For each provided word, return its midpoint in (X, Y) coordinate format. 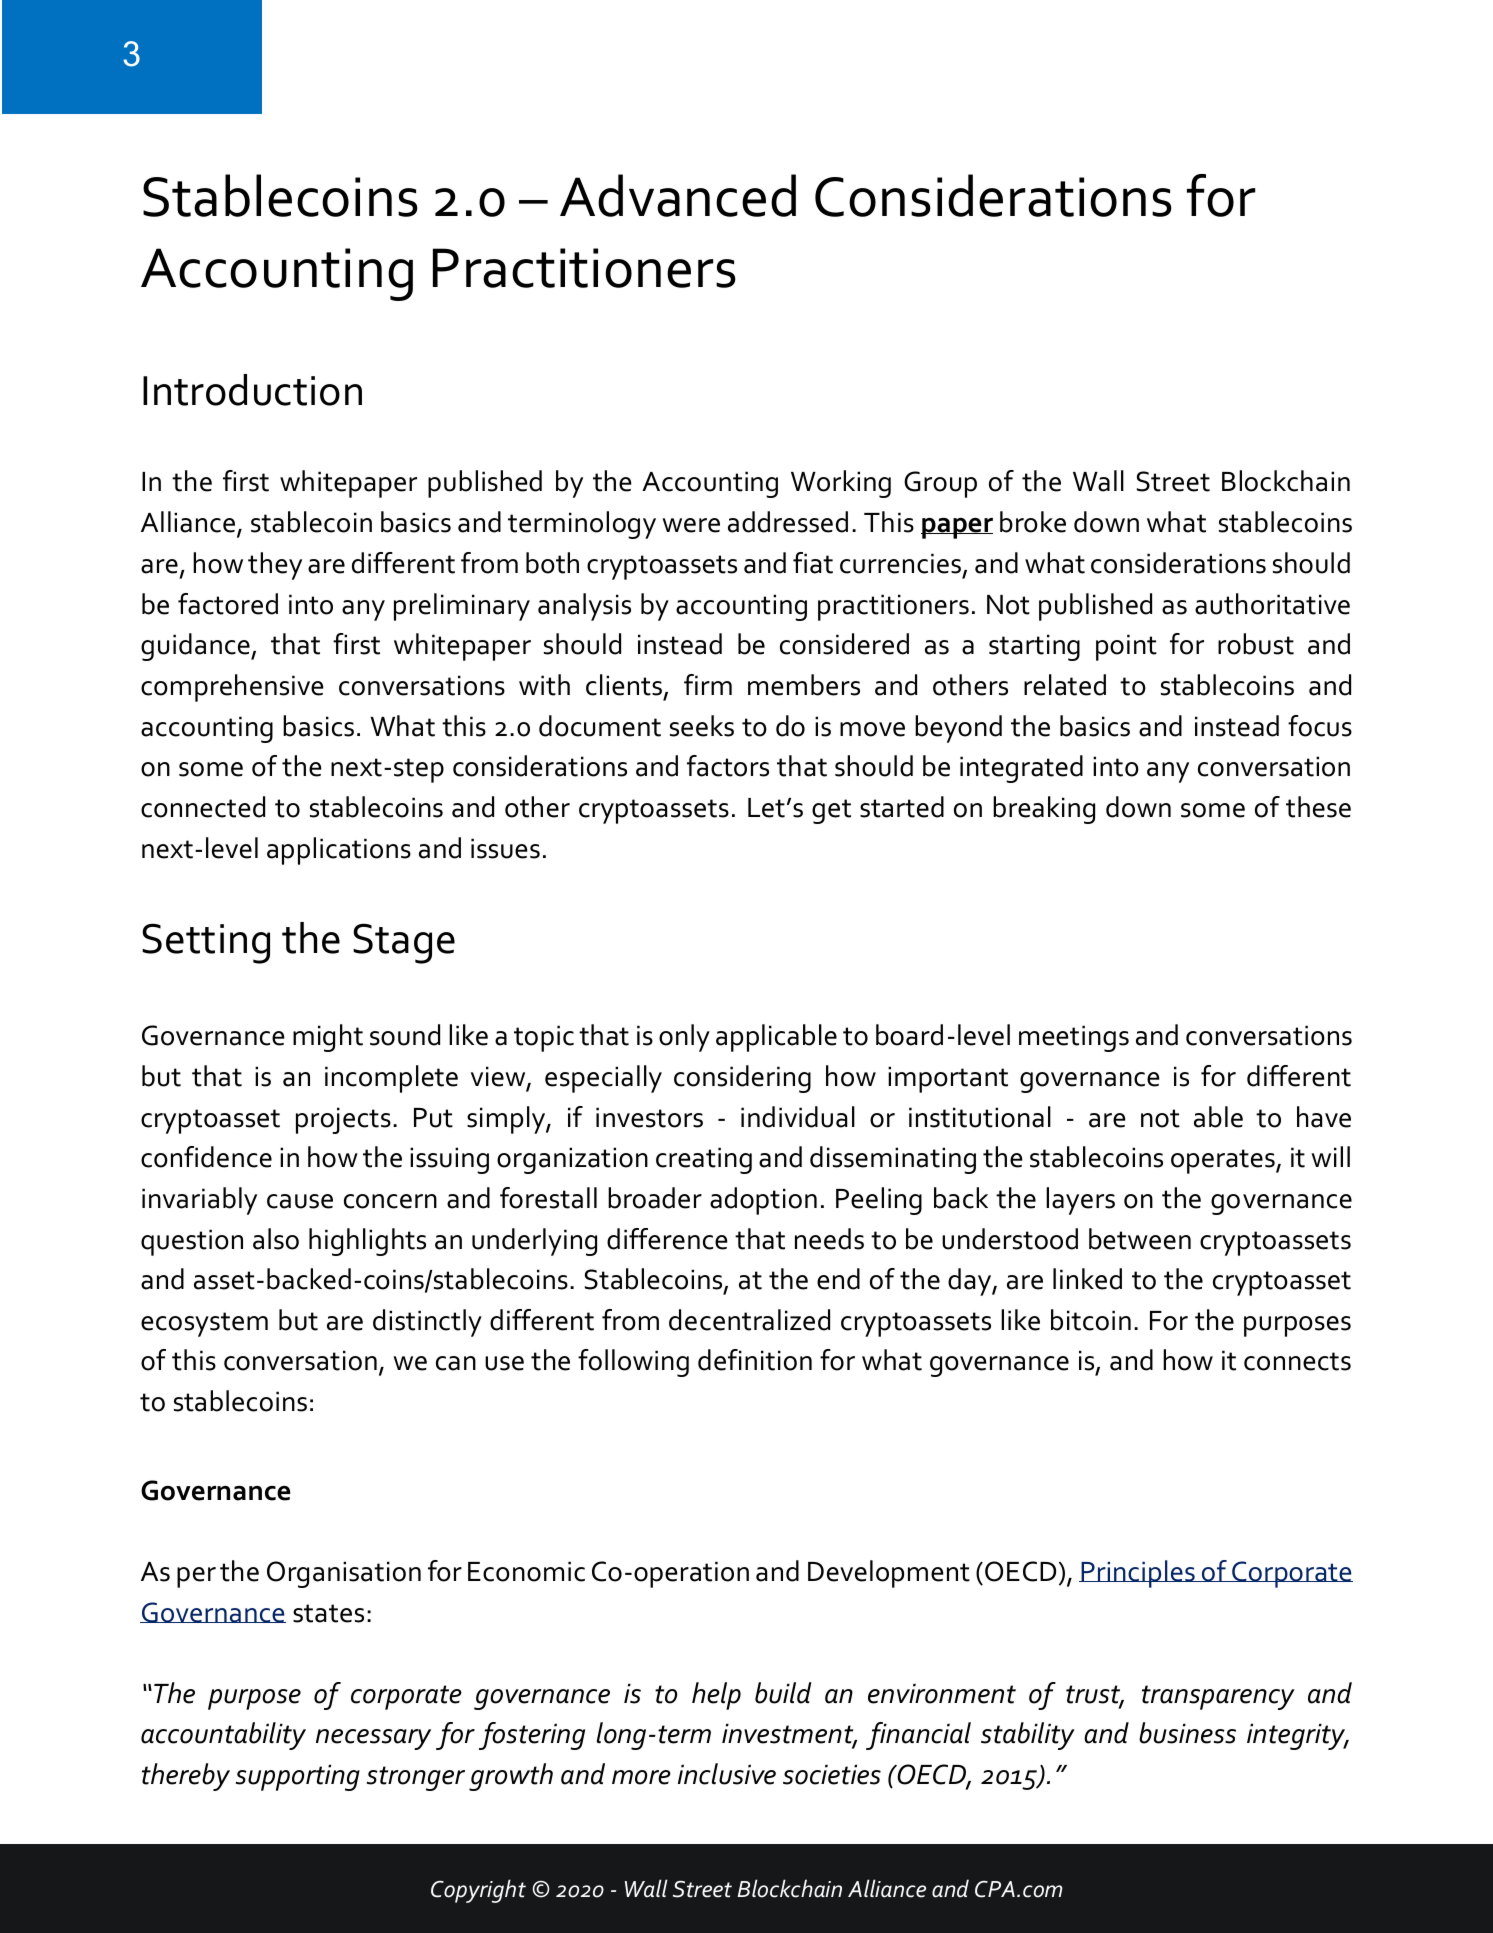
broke (1033, 522)
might (328, 1038)
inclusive (727, 1774)
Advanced (678, 195)
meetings (1074, 1038)
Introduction (252, 390)
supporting (298, 1778)
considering (742, 1079)
